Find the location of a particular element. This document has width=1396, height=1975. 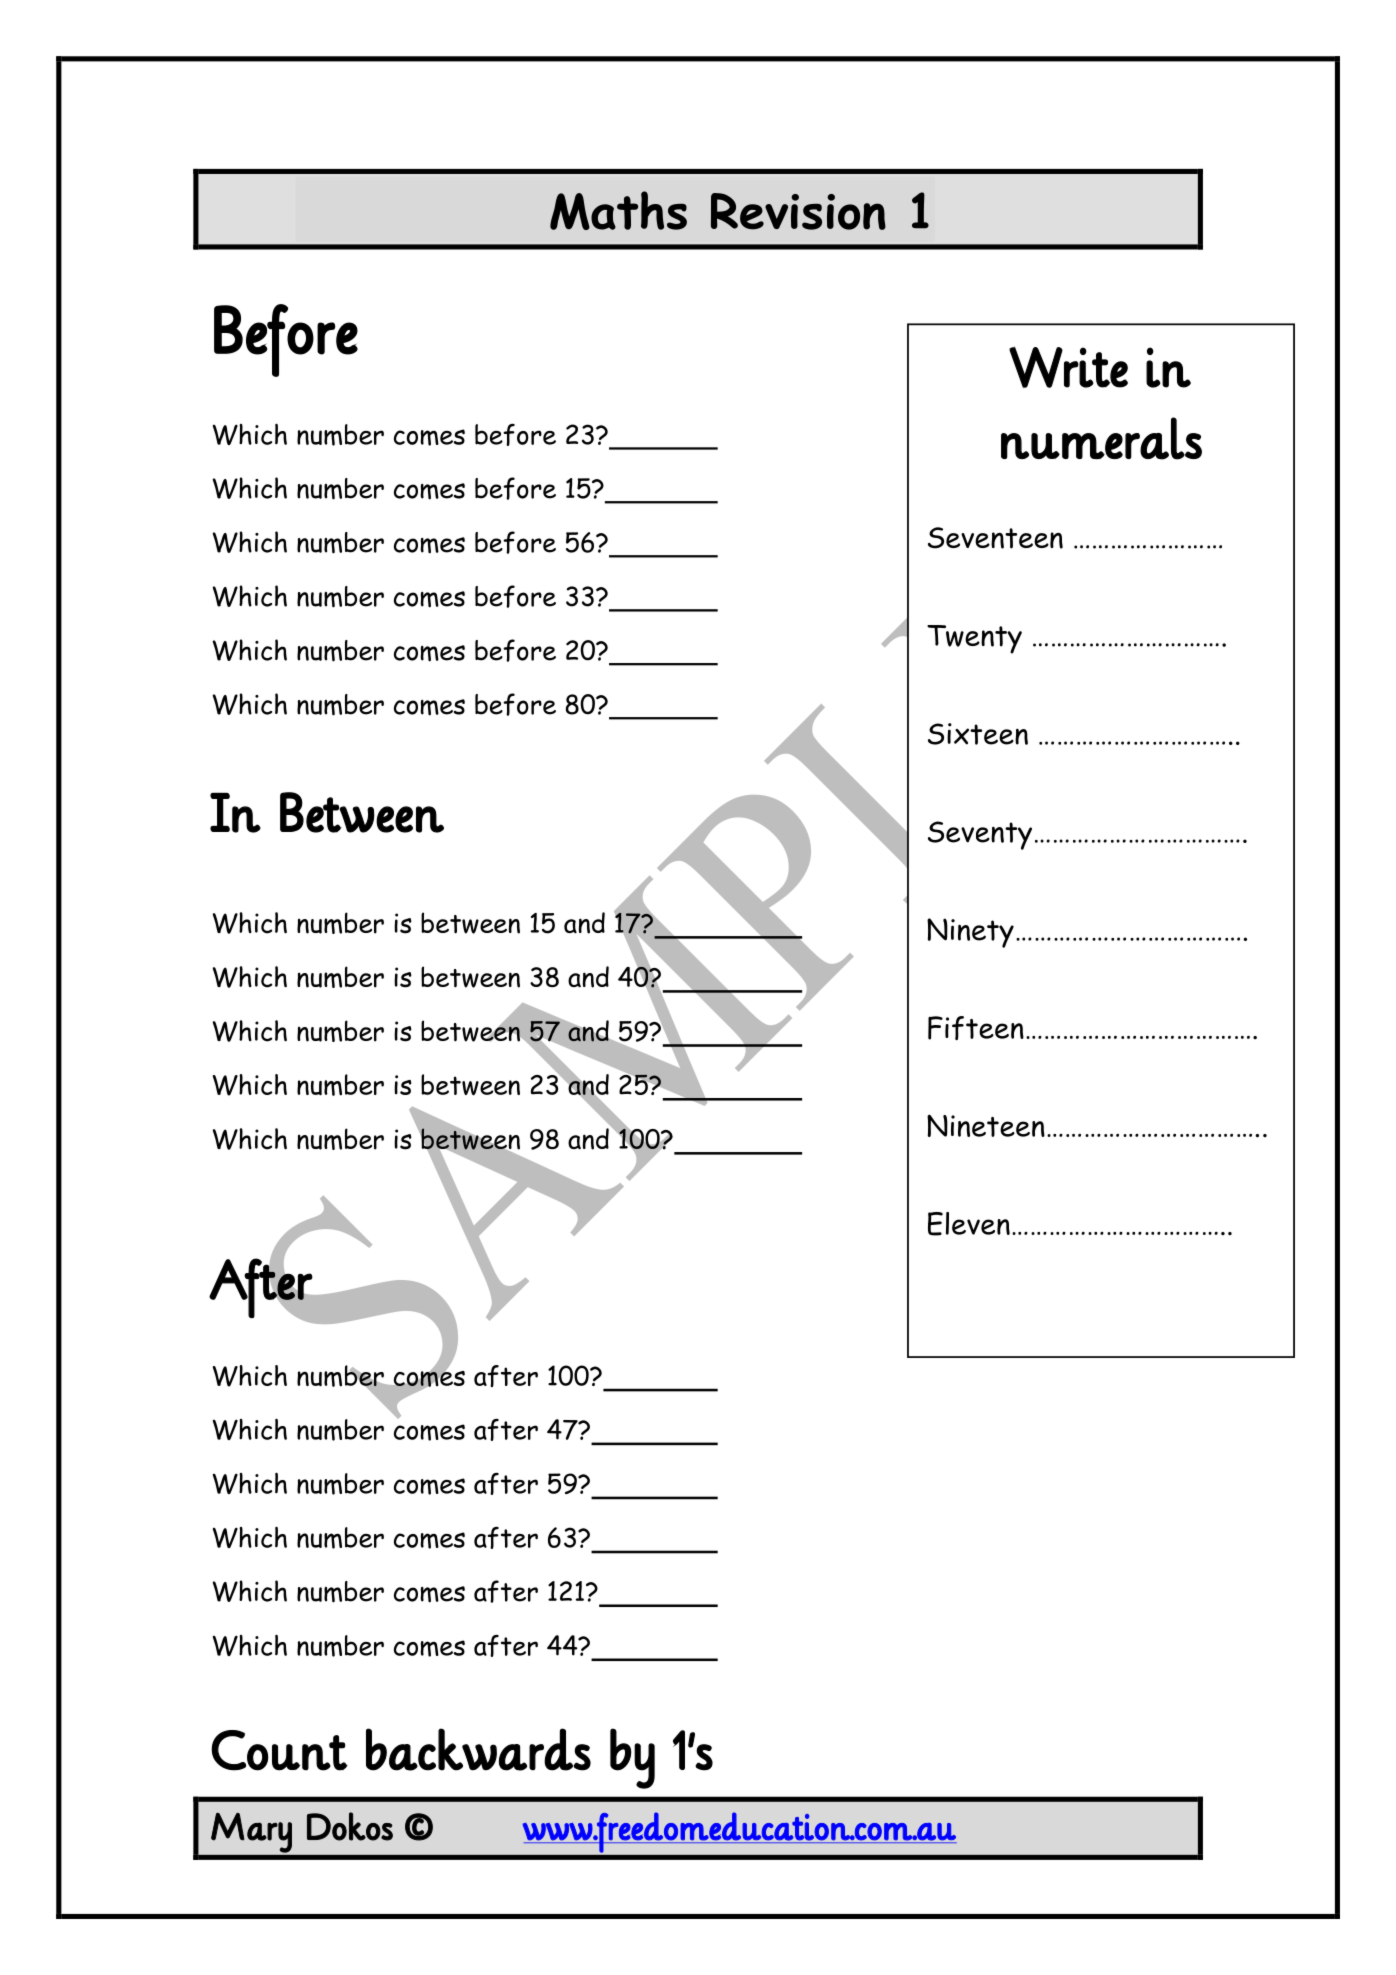

Fifteen is located at coordinates (976, 1028).
